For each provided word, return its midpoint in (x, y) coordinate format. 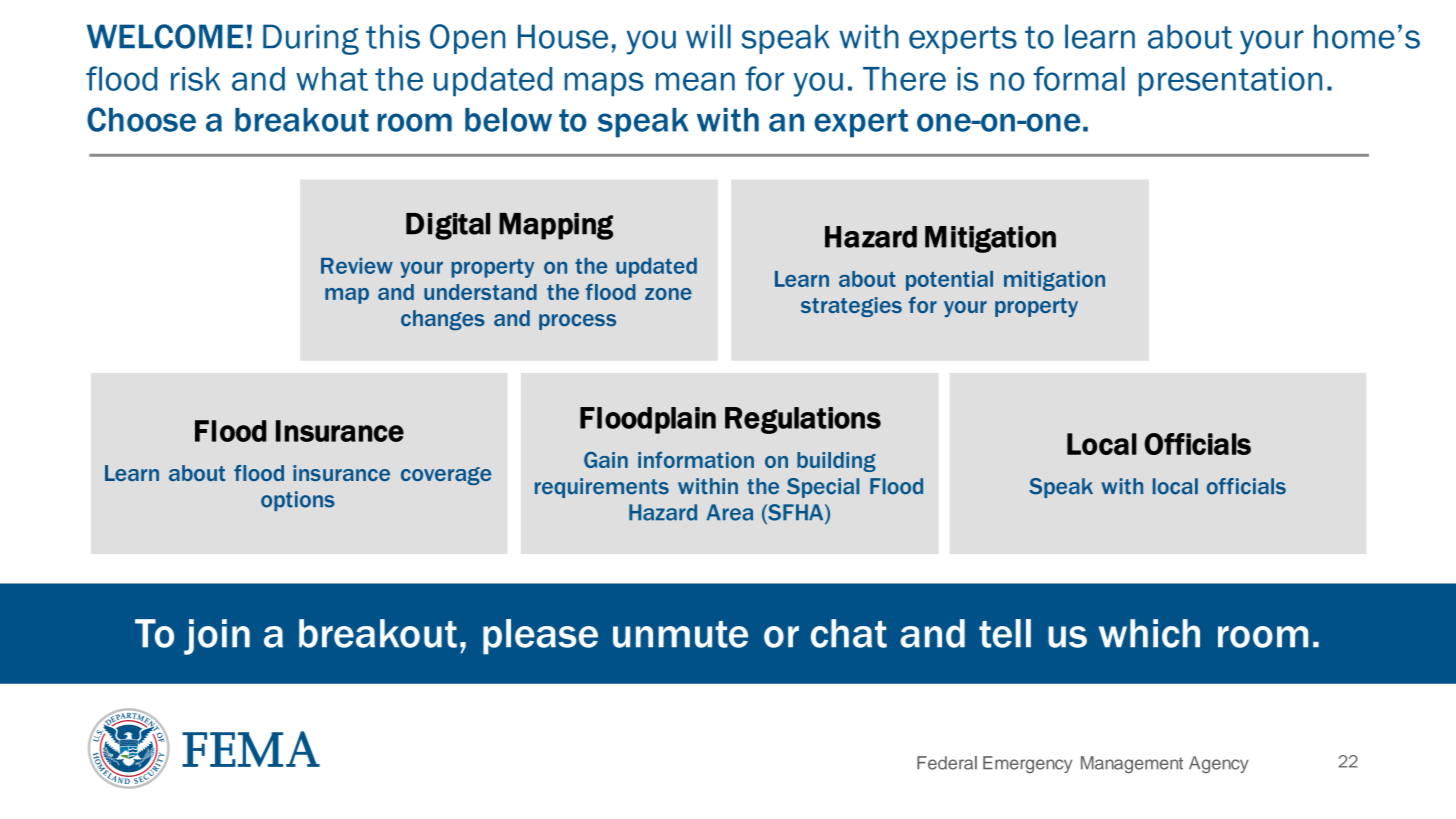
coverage (446, 476)
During (311, 39)
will (708, 36)
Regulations (803, 420)
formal (1079, 78)
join (217, 637)
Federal (947, 763)
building (836, 462)
